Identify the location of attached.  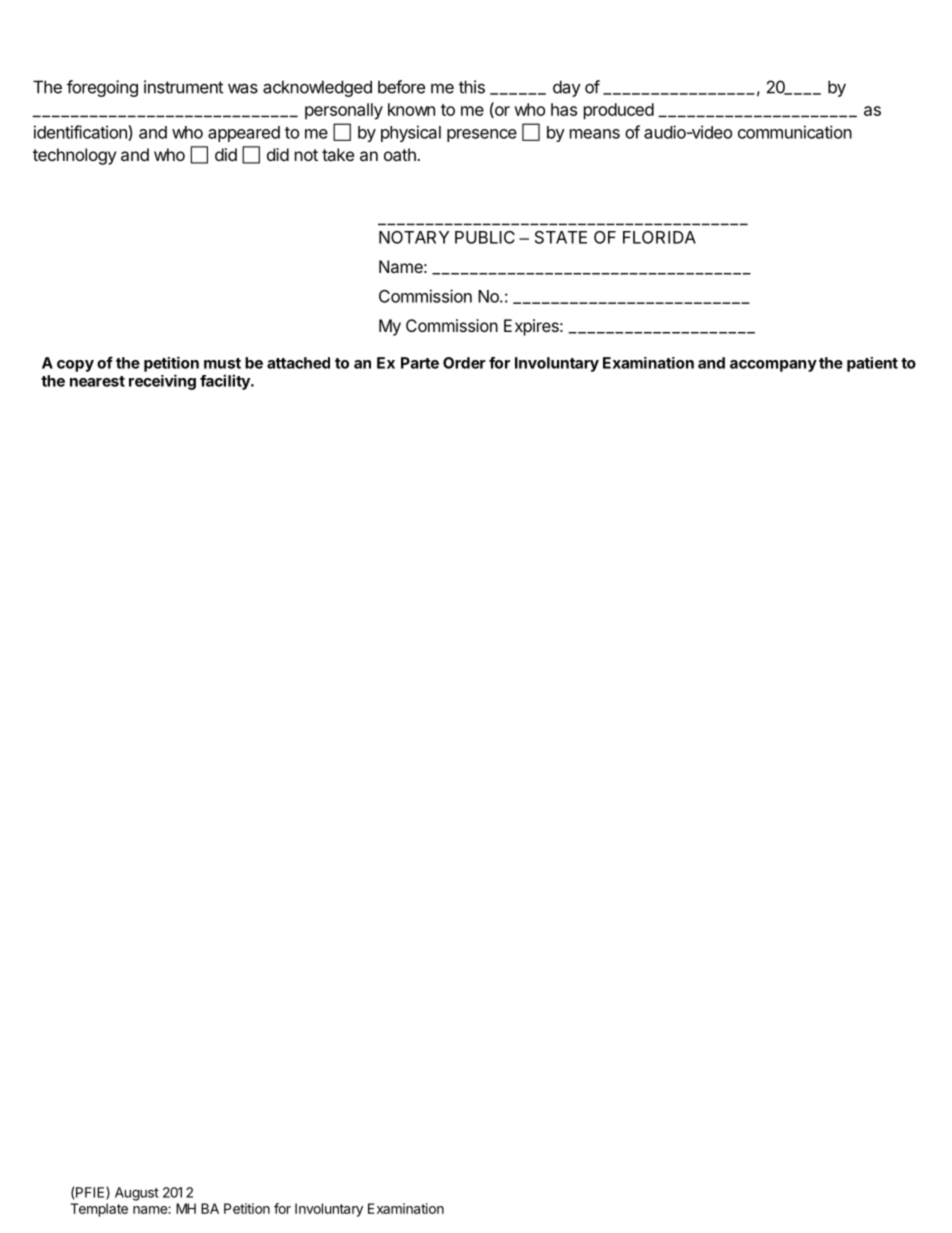
(298, 363).
